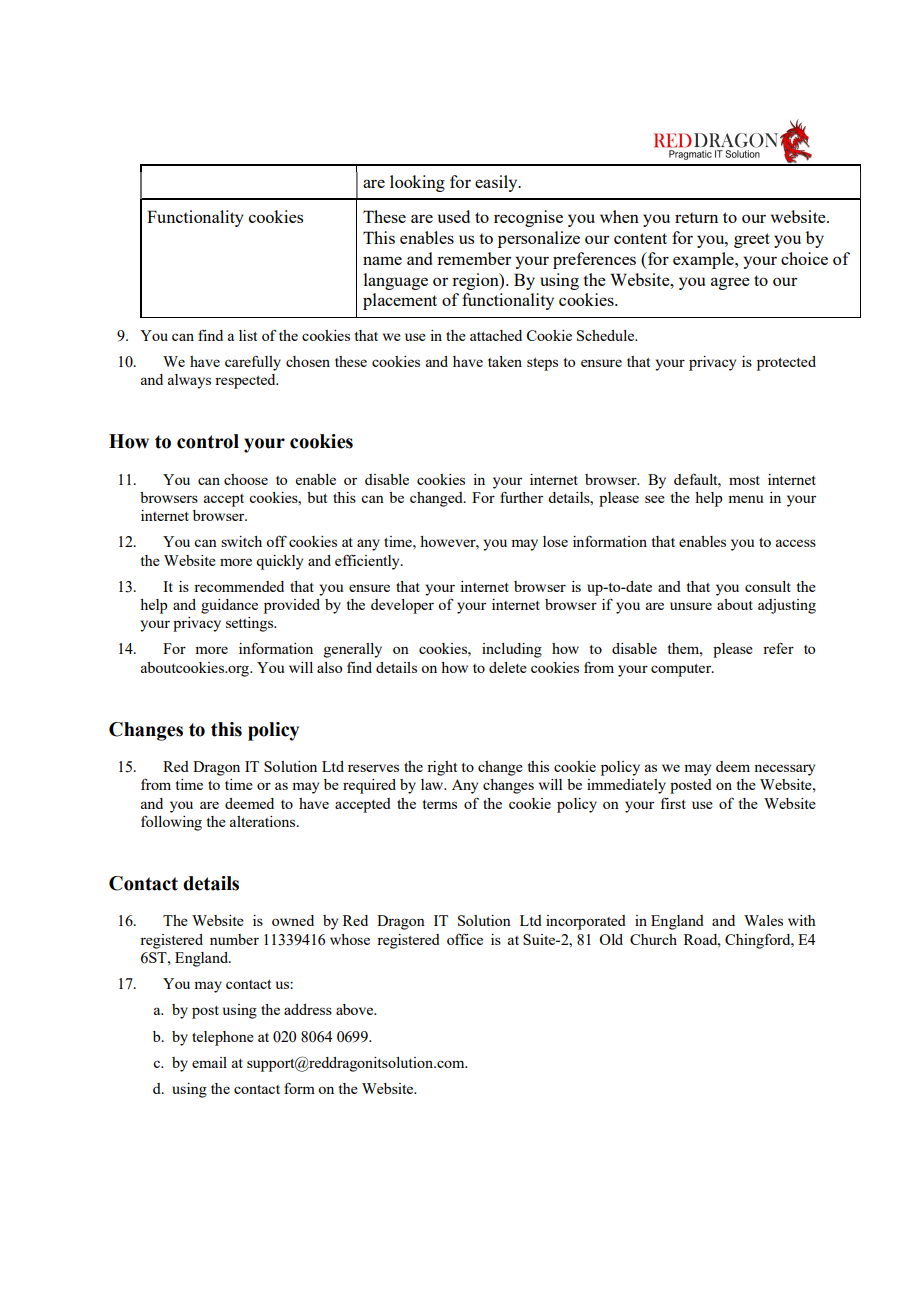 The image size is (924, 1308). What do you see at coordinates (784, 770) in the image?
I see `necessary` at bounding box center [784, 770].
